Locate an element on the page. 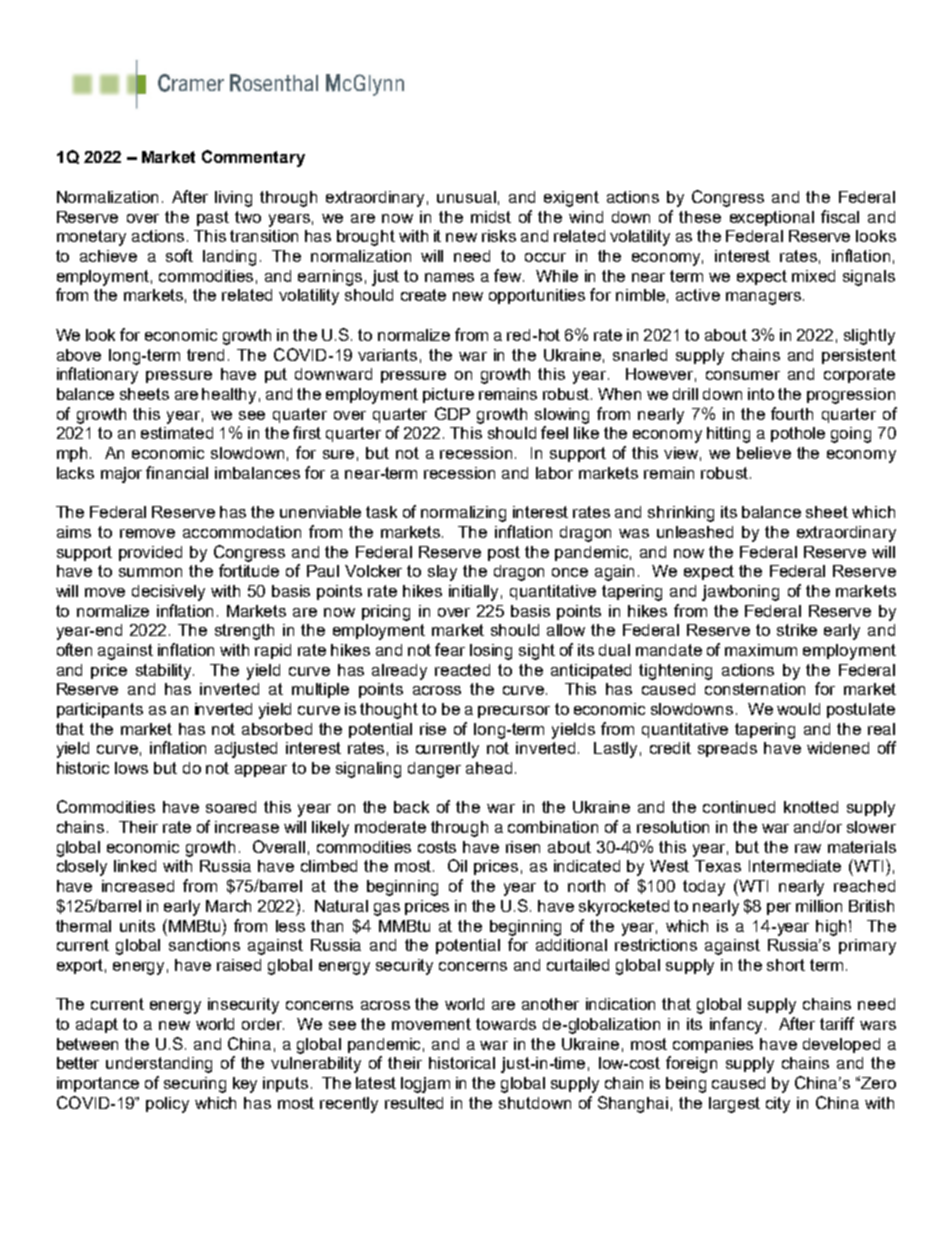  exceptional is located at coordinates (772, 218).
